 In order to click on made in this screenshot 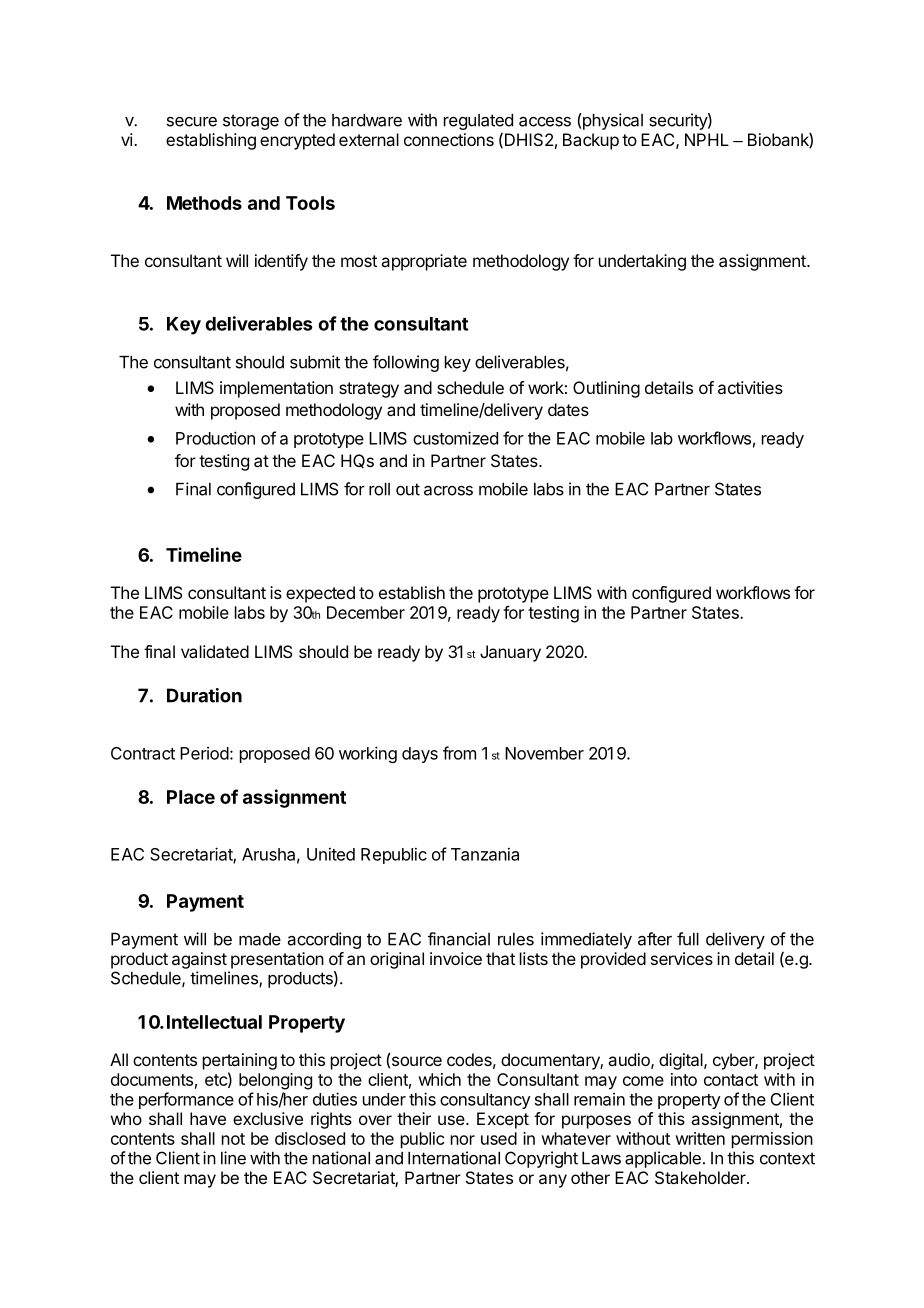, I will do `click(260, 939)`.
